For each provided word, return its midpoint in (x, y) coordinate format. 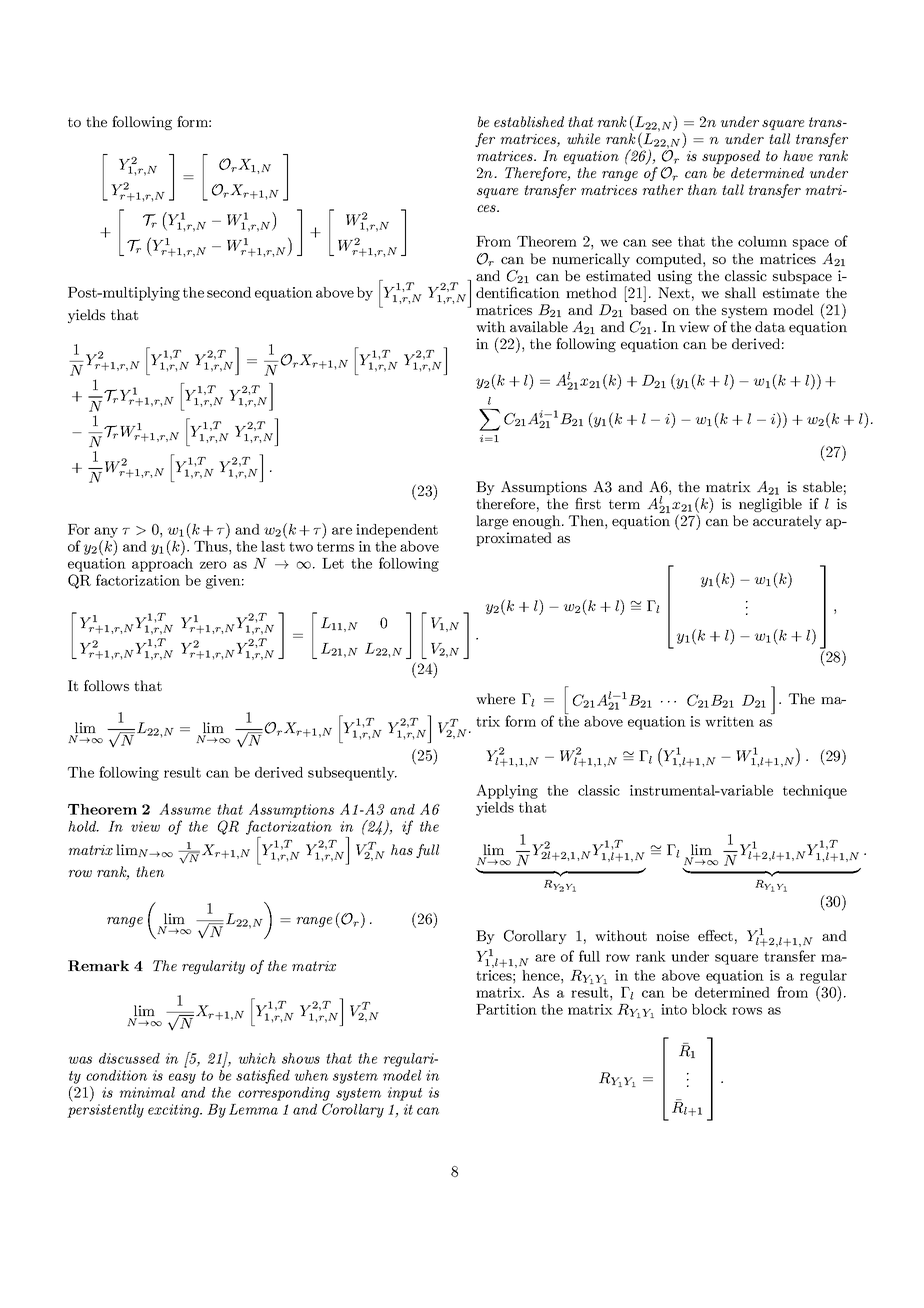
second (229, 292)
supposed (731, 157)
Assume (185, 809)
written (729, 721)
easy (182, 1078)
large (492, 522)
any (106, 532)
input (405, 1094)
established (529, 121)
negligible (770, 505)
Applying (507, 791)
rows (747, 1011)
